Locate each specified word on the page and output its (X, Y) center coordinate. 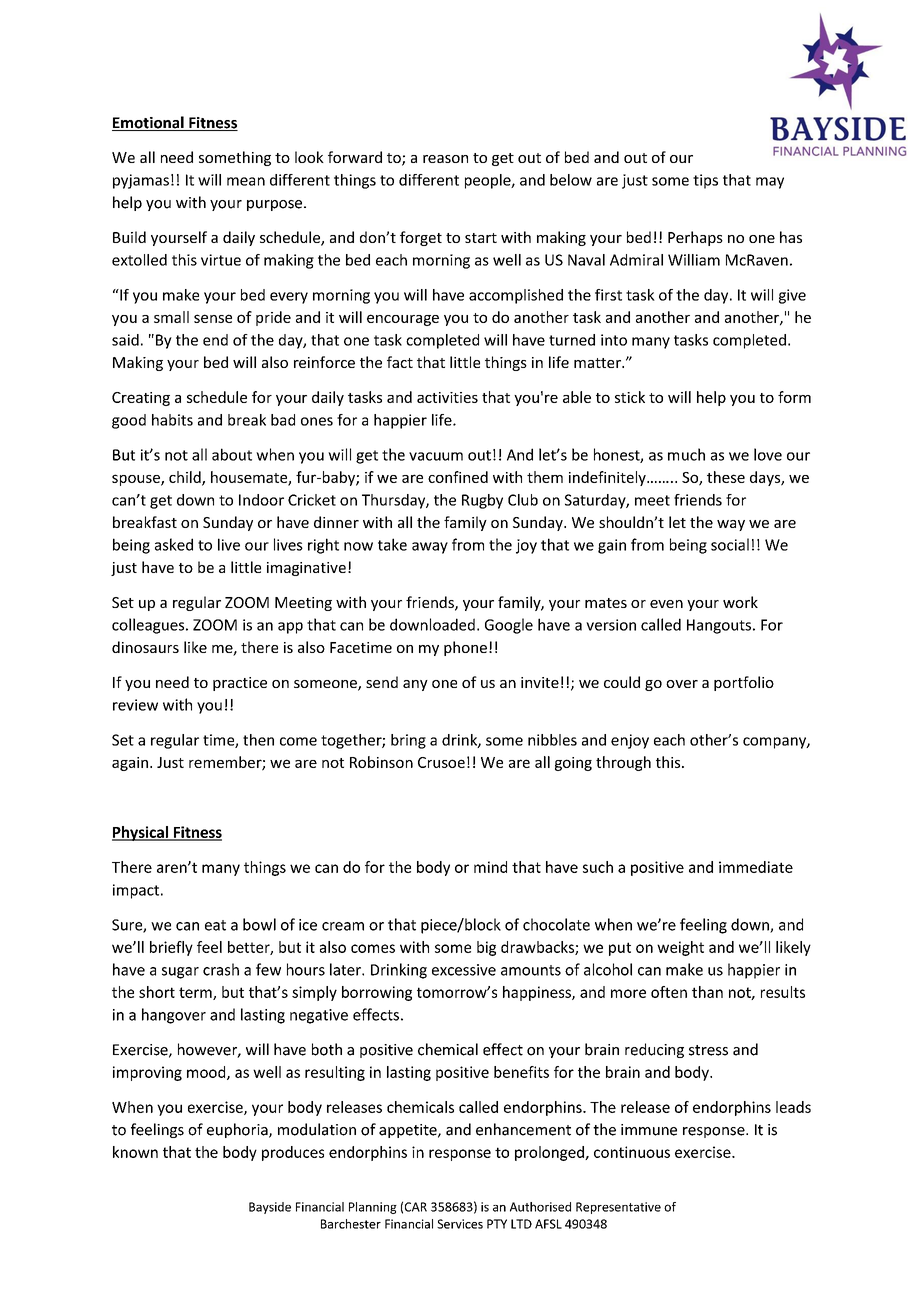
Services (460, 1224)
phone (465, 648)
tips (705, 181)
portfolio (744, 683)
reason (445, 159)
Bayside (270, 1208)
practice (240, 684)
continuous (632, 1152)
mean (246, 181)
